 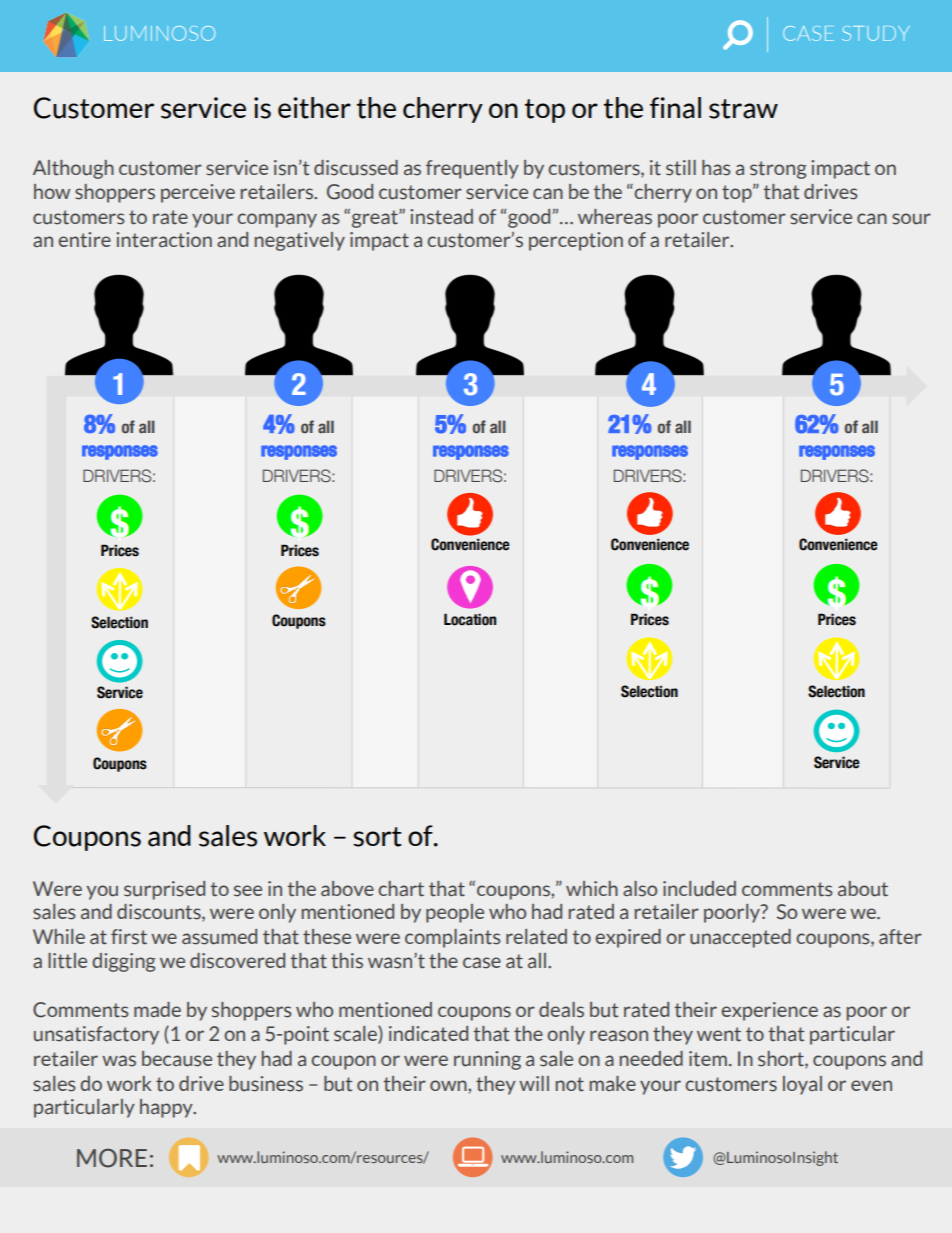 I want to click on surprised, so click(x=164, y=890).
